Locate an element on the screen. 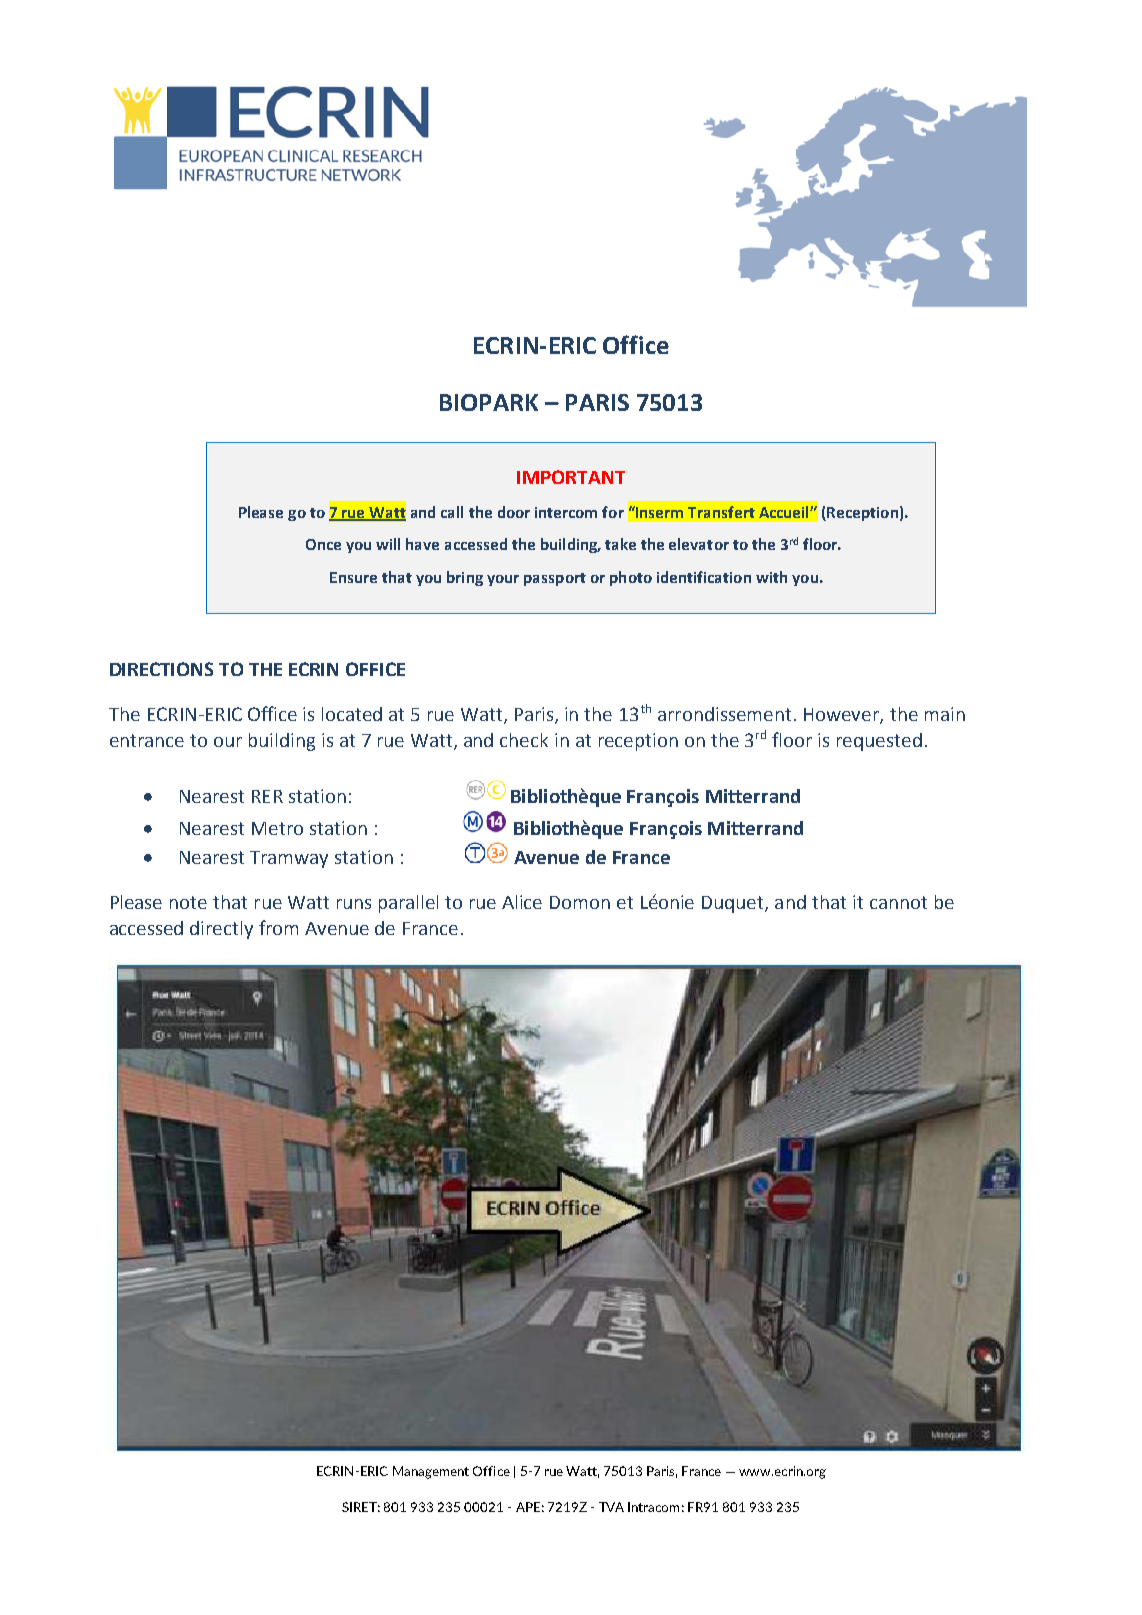 The image size is (1142, 1615). TVA is located at coordinates (611, 1507).
